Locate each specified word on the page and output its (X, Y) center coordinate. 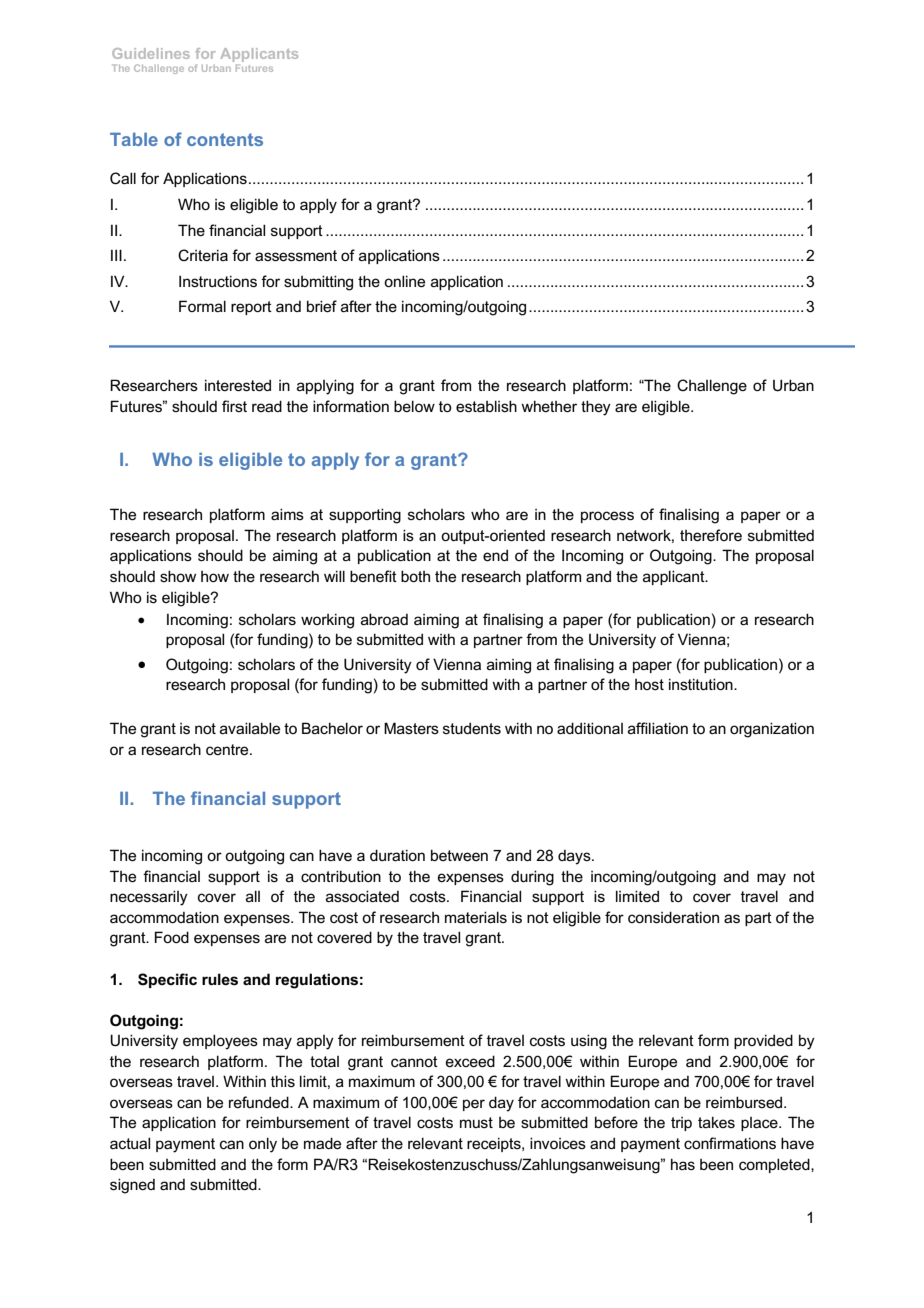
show (178, 576)
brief (322, 306)
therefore (711, 535)
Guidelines (151, 53)
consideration (673, 917)
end (495, 555)
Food (172, 937)
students (472, 728)
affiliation (658, 728)
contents (225, 139)
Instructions (218, 281)
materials (476, 917)
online (404, 281)
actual (130, 1143)
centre (228, 749)
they (596, 408)
